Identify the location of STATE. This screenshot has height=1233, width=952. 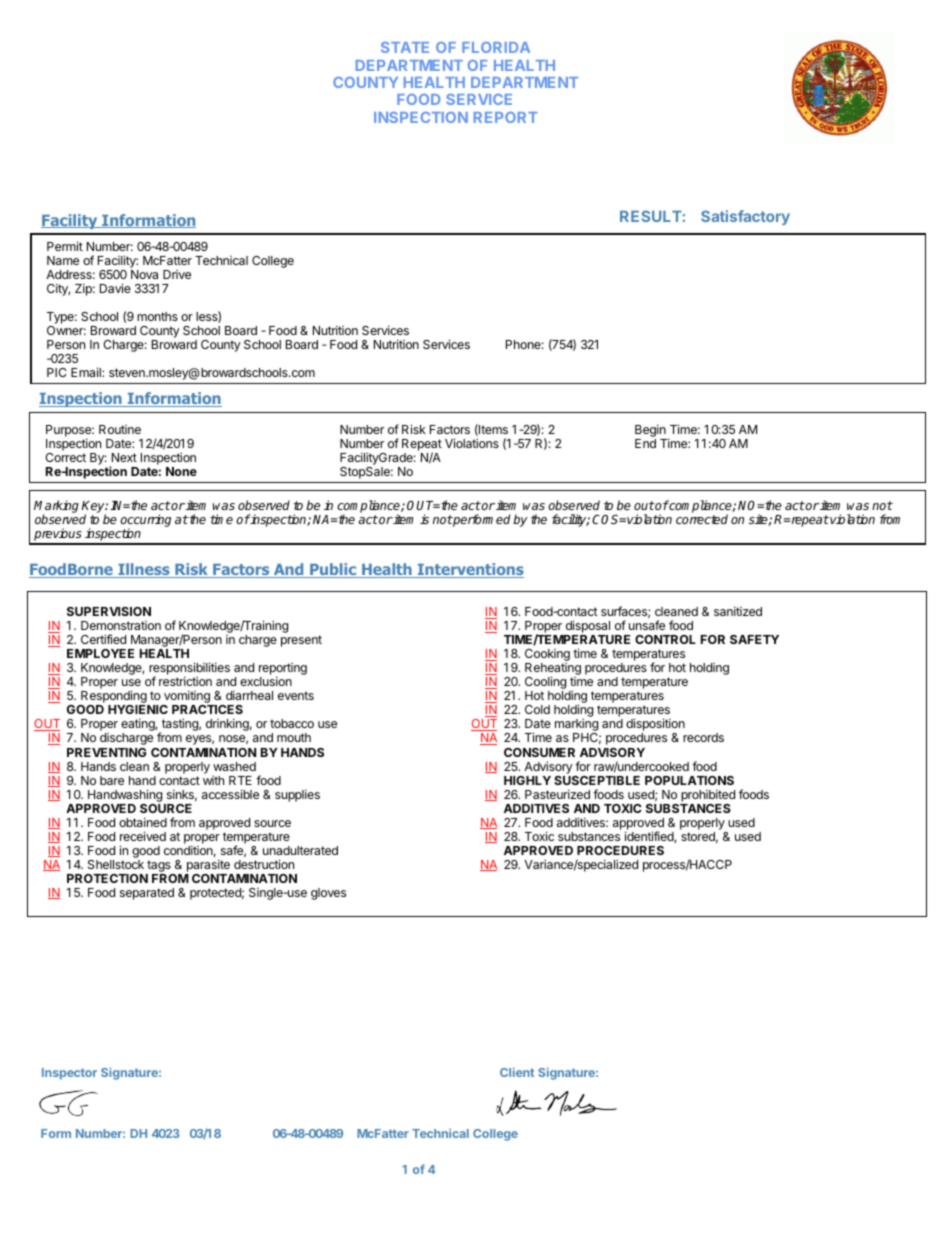
(405, 47).
